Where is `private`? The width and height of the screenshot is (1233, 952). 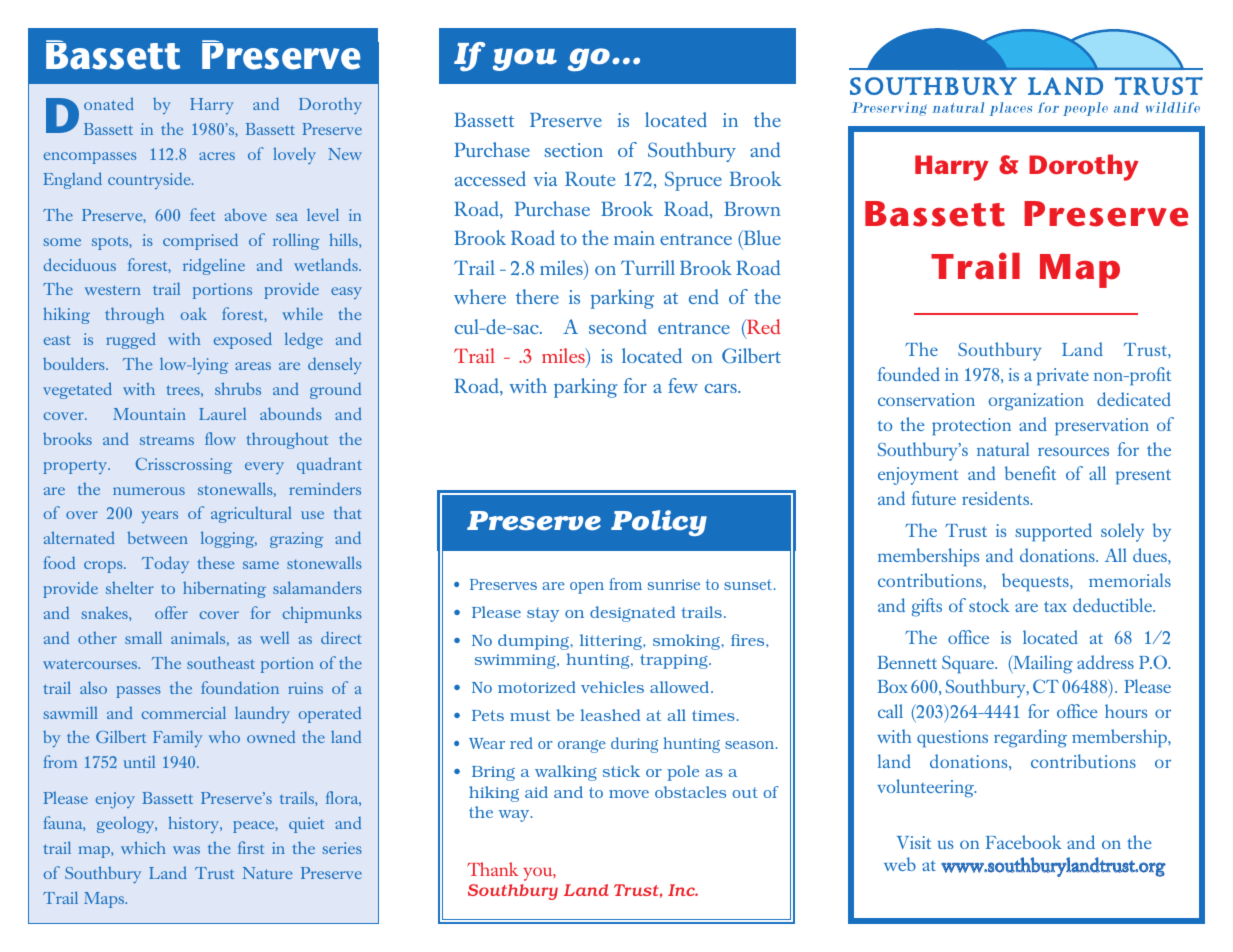 private is located at coordinates (1063, 377).
